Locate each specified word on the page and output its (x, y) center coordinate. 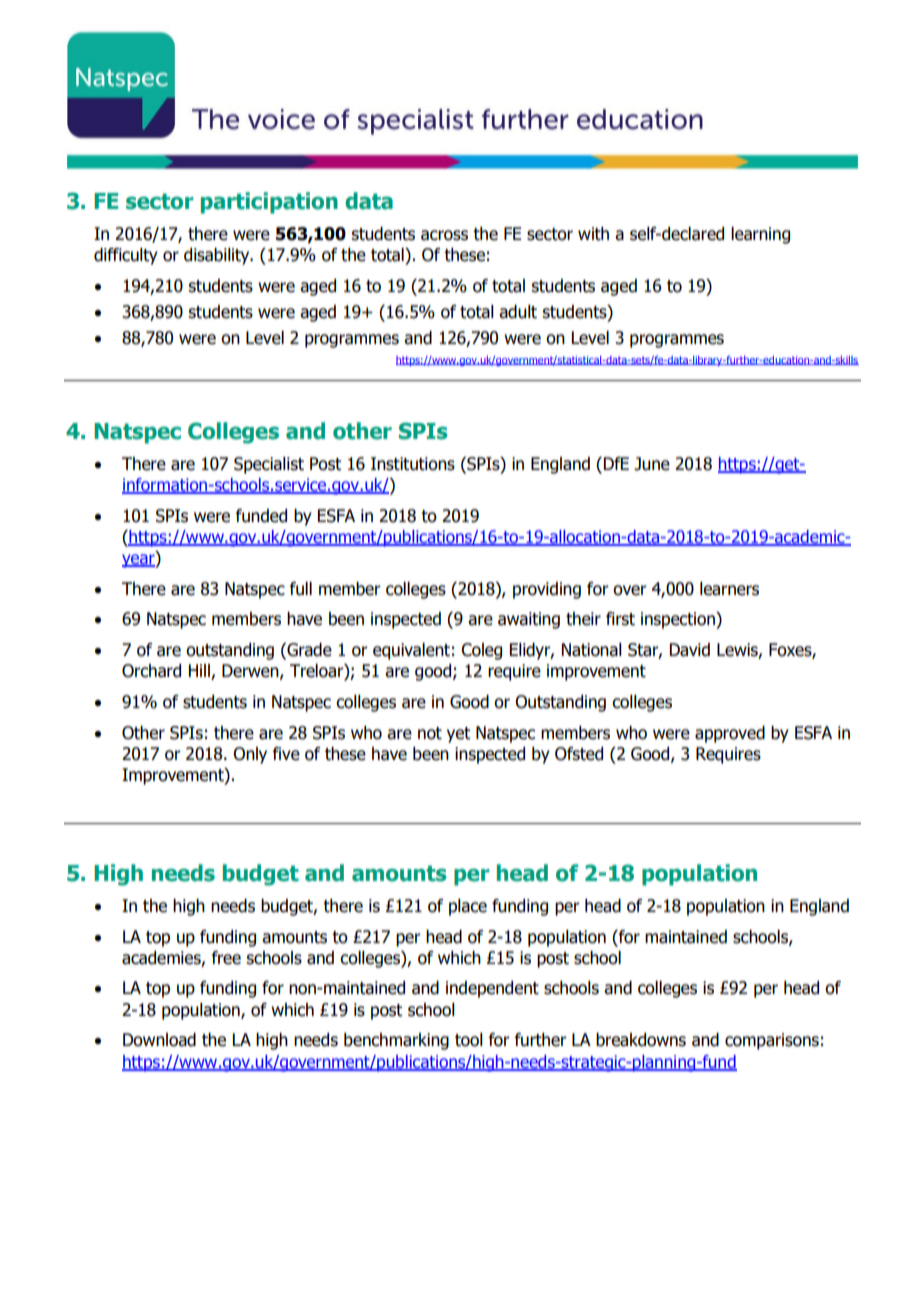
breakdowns (641, 1040)
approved (730, 734)
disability (218, 256)
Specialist (269, 465)
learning (760, 235)
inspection (679, 620)
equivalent (411, 651)
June (652, 464)
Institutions (413, 464)
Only (250, 755)
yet (458, 735)
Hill (200, 672)
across (444, 235)
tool (469, 1040)
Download (159, 1040)
